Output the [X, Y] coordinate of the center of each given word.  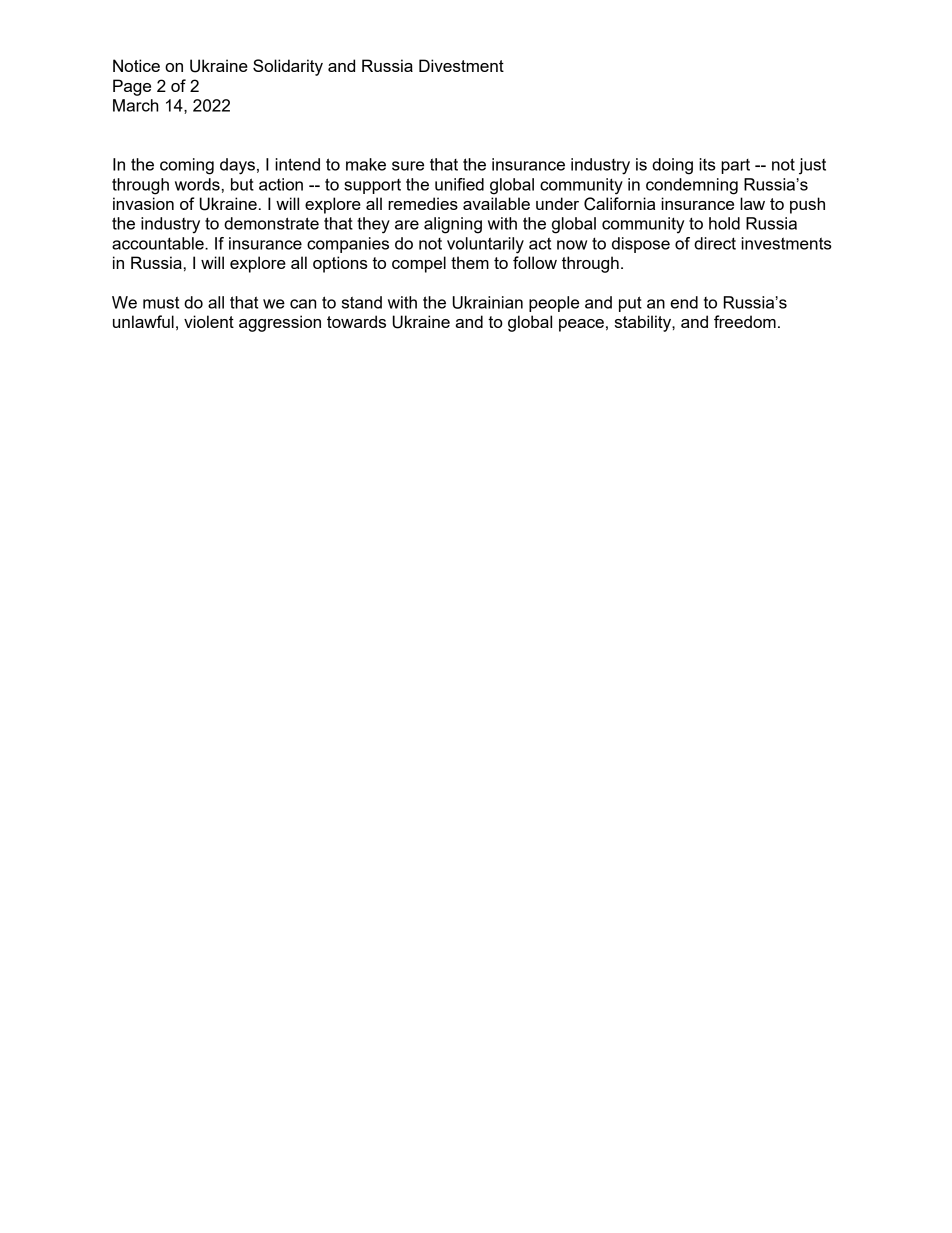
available [496, 203]
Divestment [461, 65]
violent [209, 321]
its [707, 164]
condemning [692, 186]
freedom [745, 321]
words [197, 184]
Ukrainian [488, 302]
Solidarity [288, 67]
